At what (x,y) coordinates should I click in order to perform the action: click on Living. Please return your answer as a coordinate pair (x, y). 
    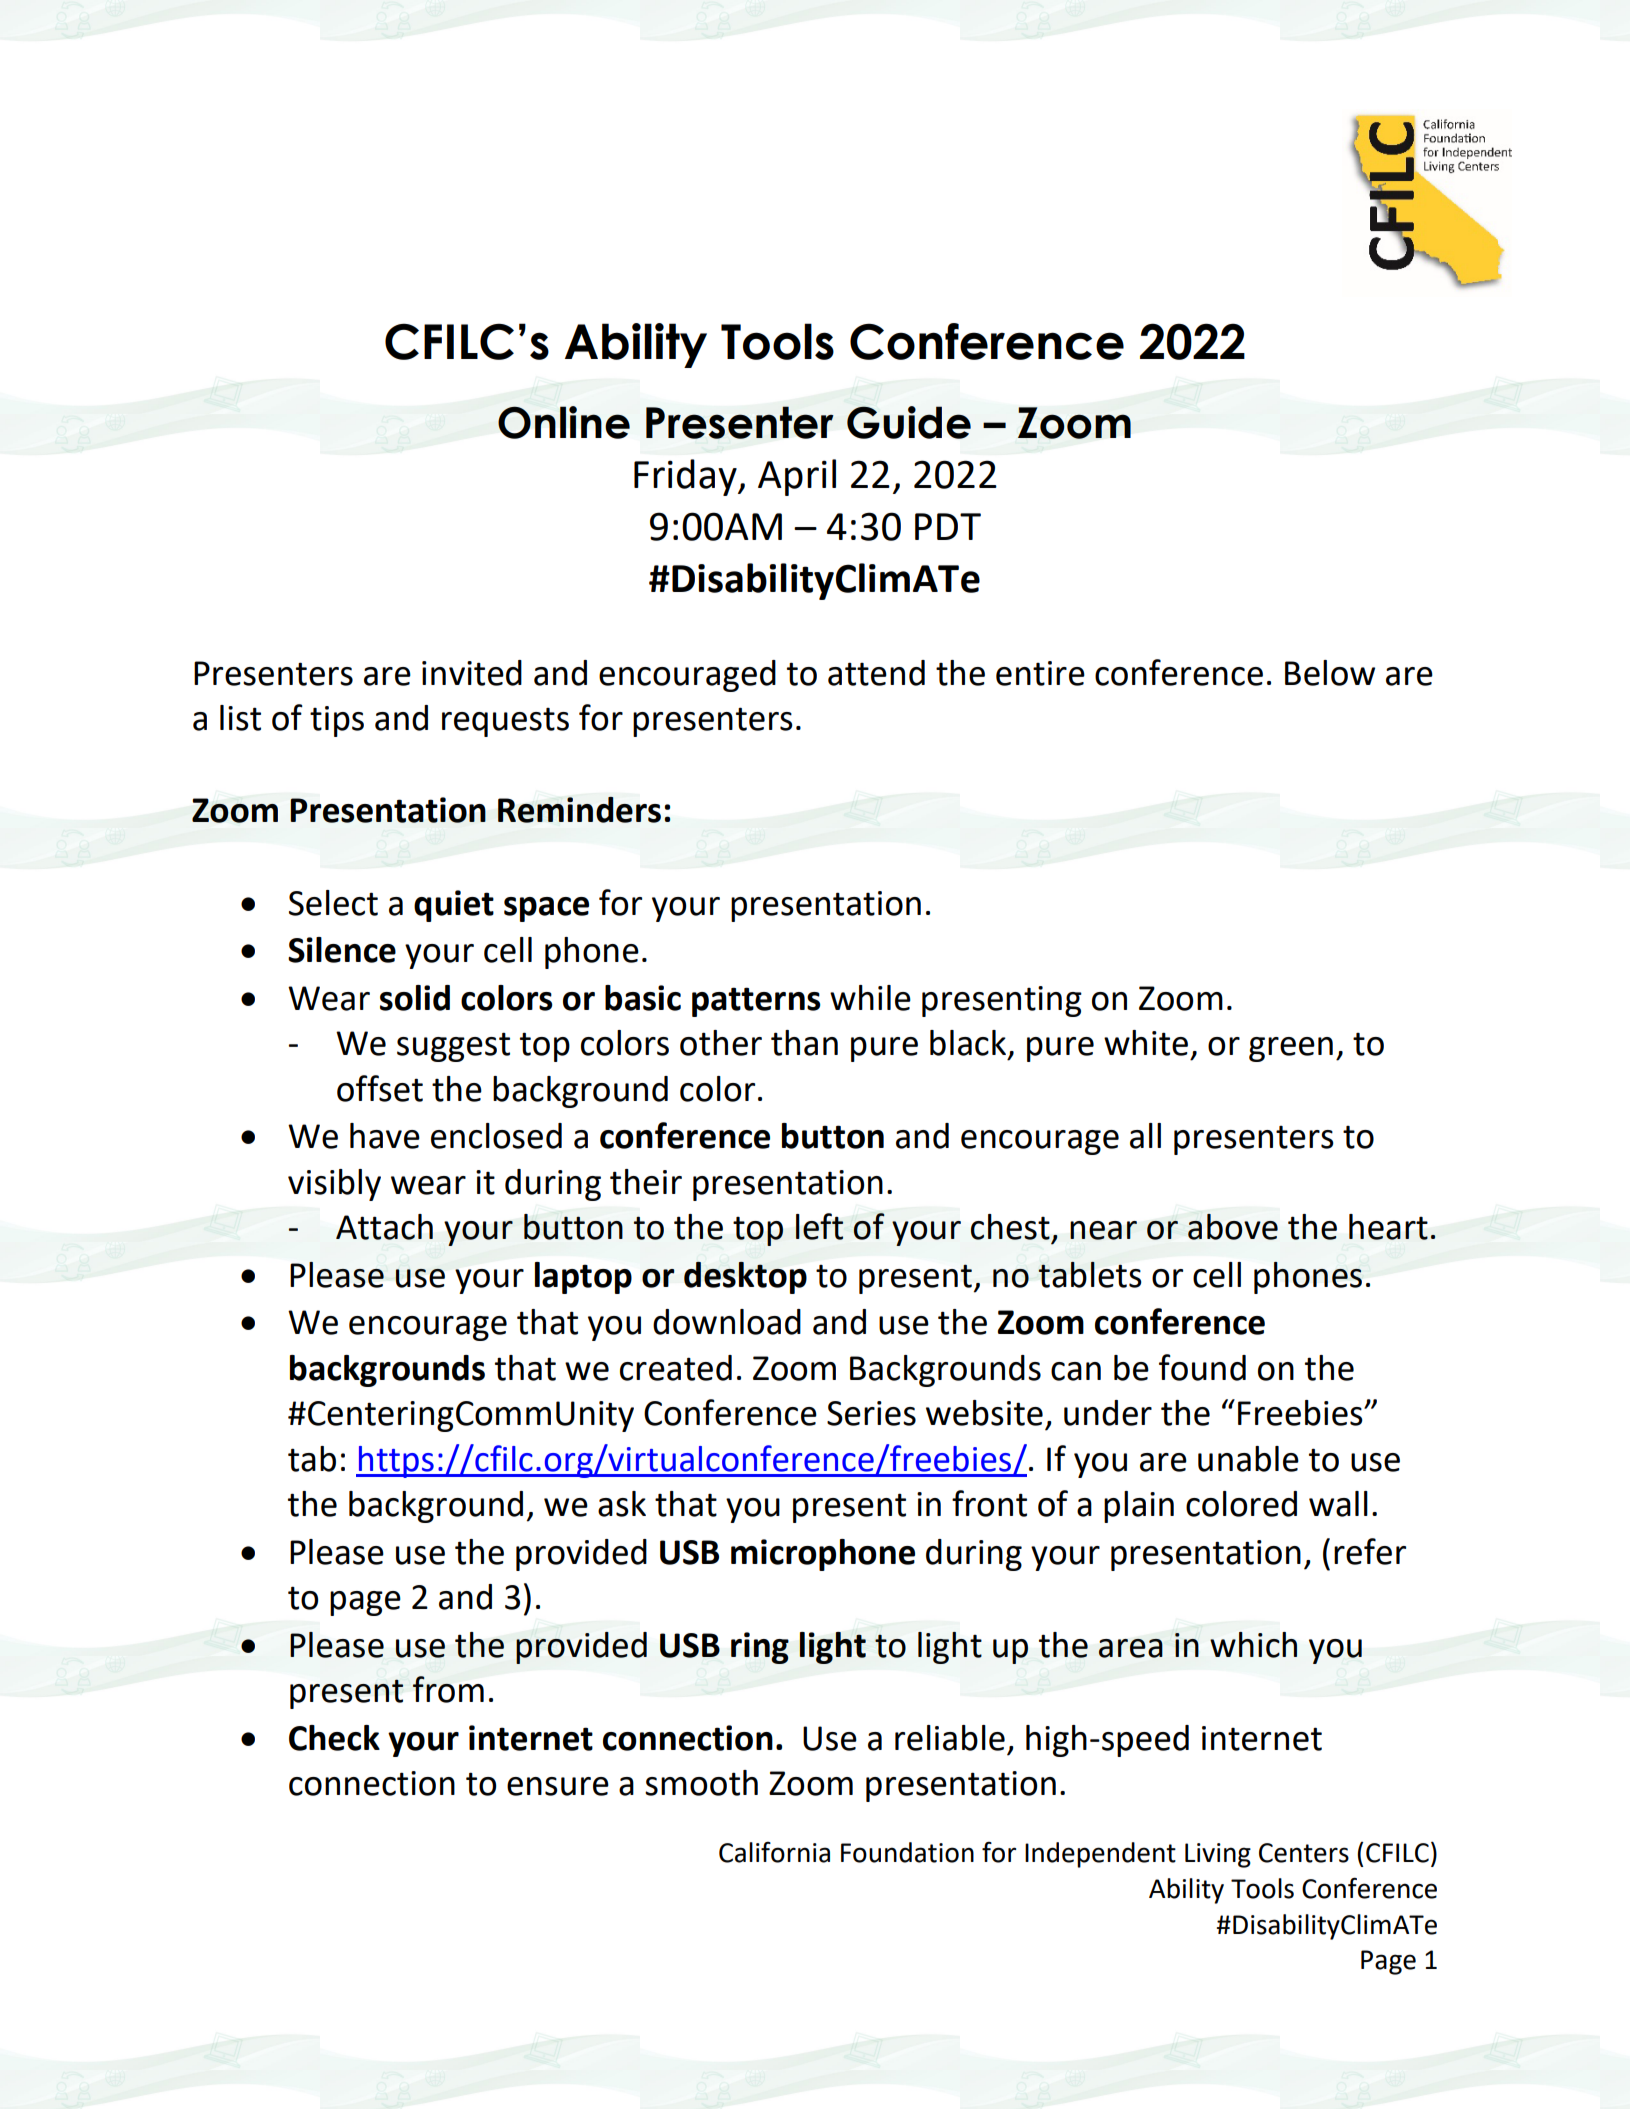
    Looking at the image, I should click on (1218, 1855).
